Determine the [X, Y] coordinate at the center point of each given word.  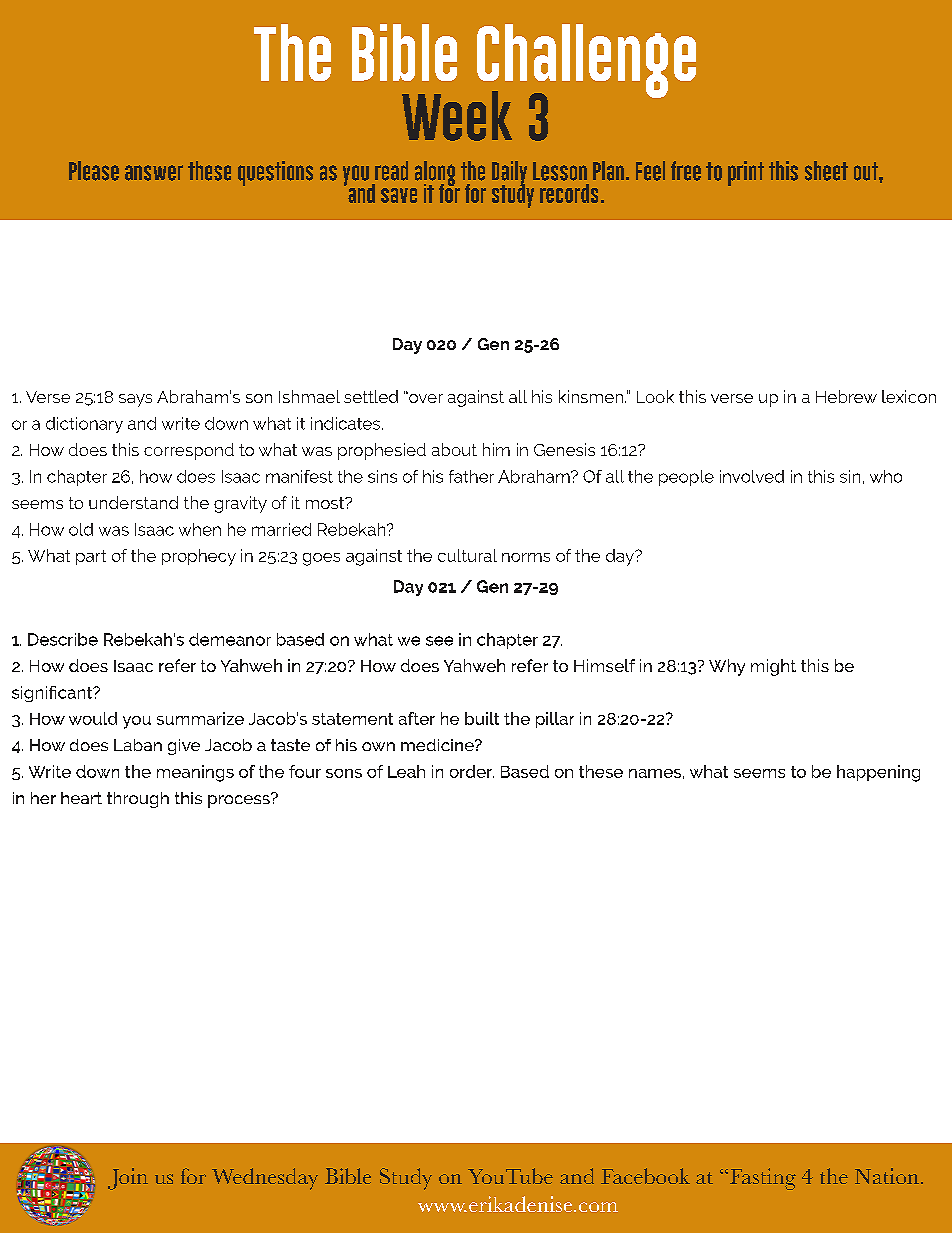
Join [128, 1179]
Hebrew [846, 396]
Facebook [645, 1176]
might [773, 667]
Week [457, 116]
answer [154, 173]
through [138, 800]
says [135, 400]
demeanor [230, 639]
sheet [826, 171]
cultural [467, 555]
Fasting [763, 1179]
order [472, 771]
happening [878, 773]
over [425, 397]
